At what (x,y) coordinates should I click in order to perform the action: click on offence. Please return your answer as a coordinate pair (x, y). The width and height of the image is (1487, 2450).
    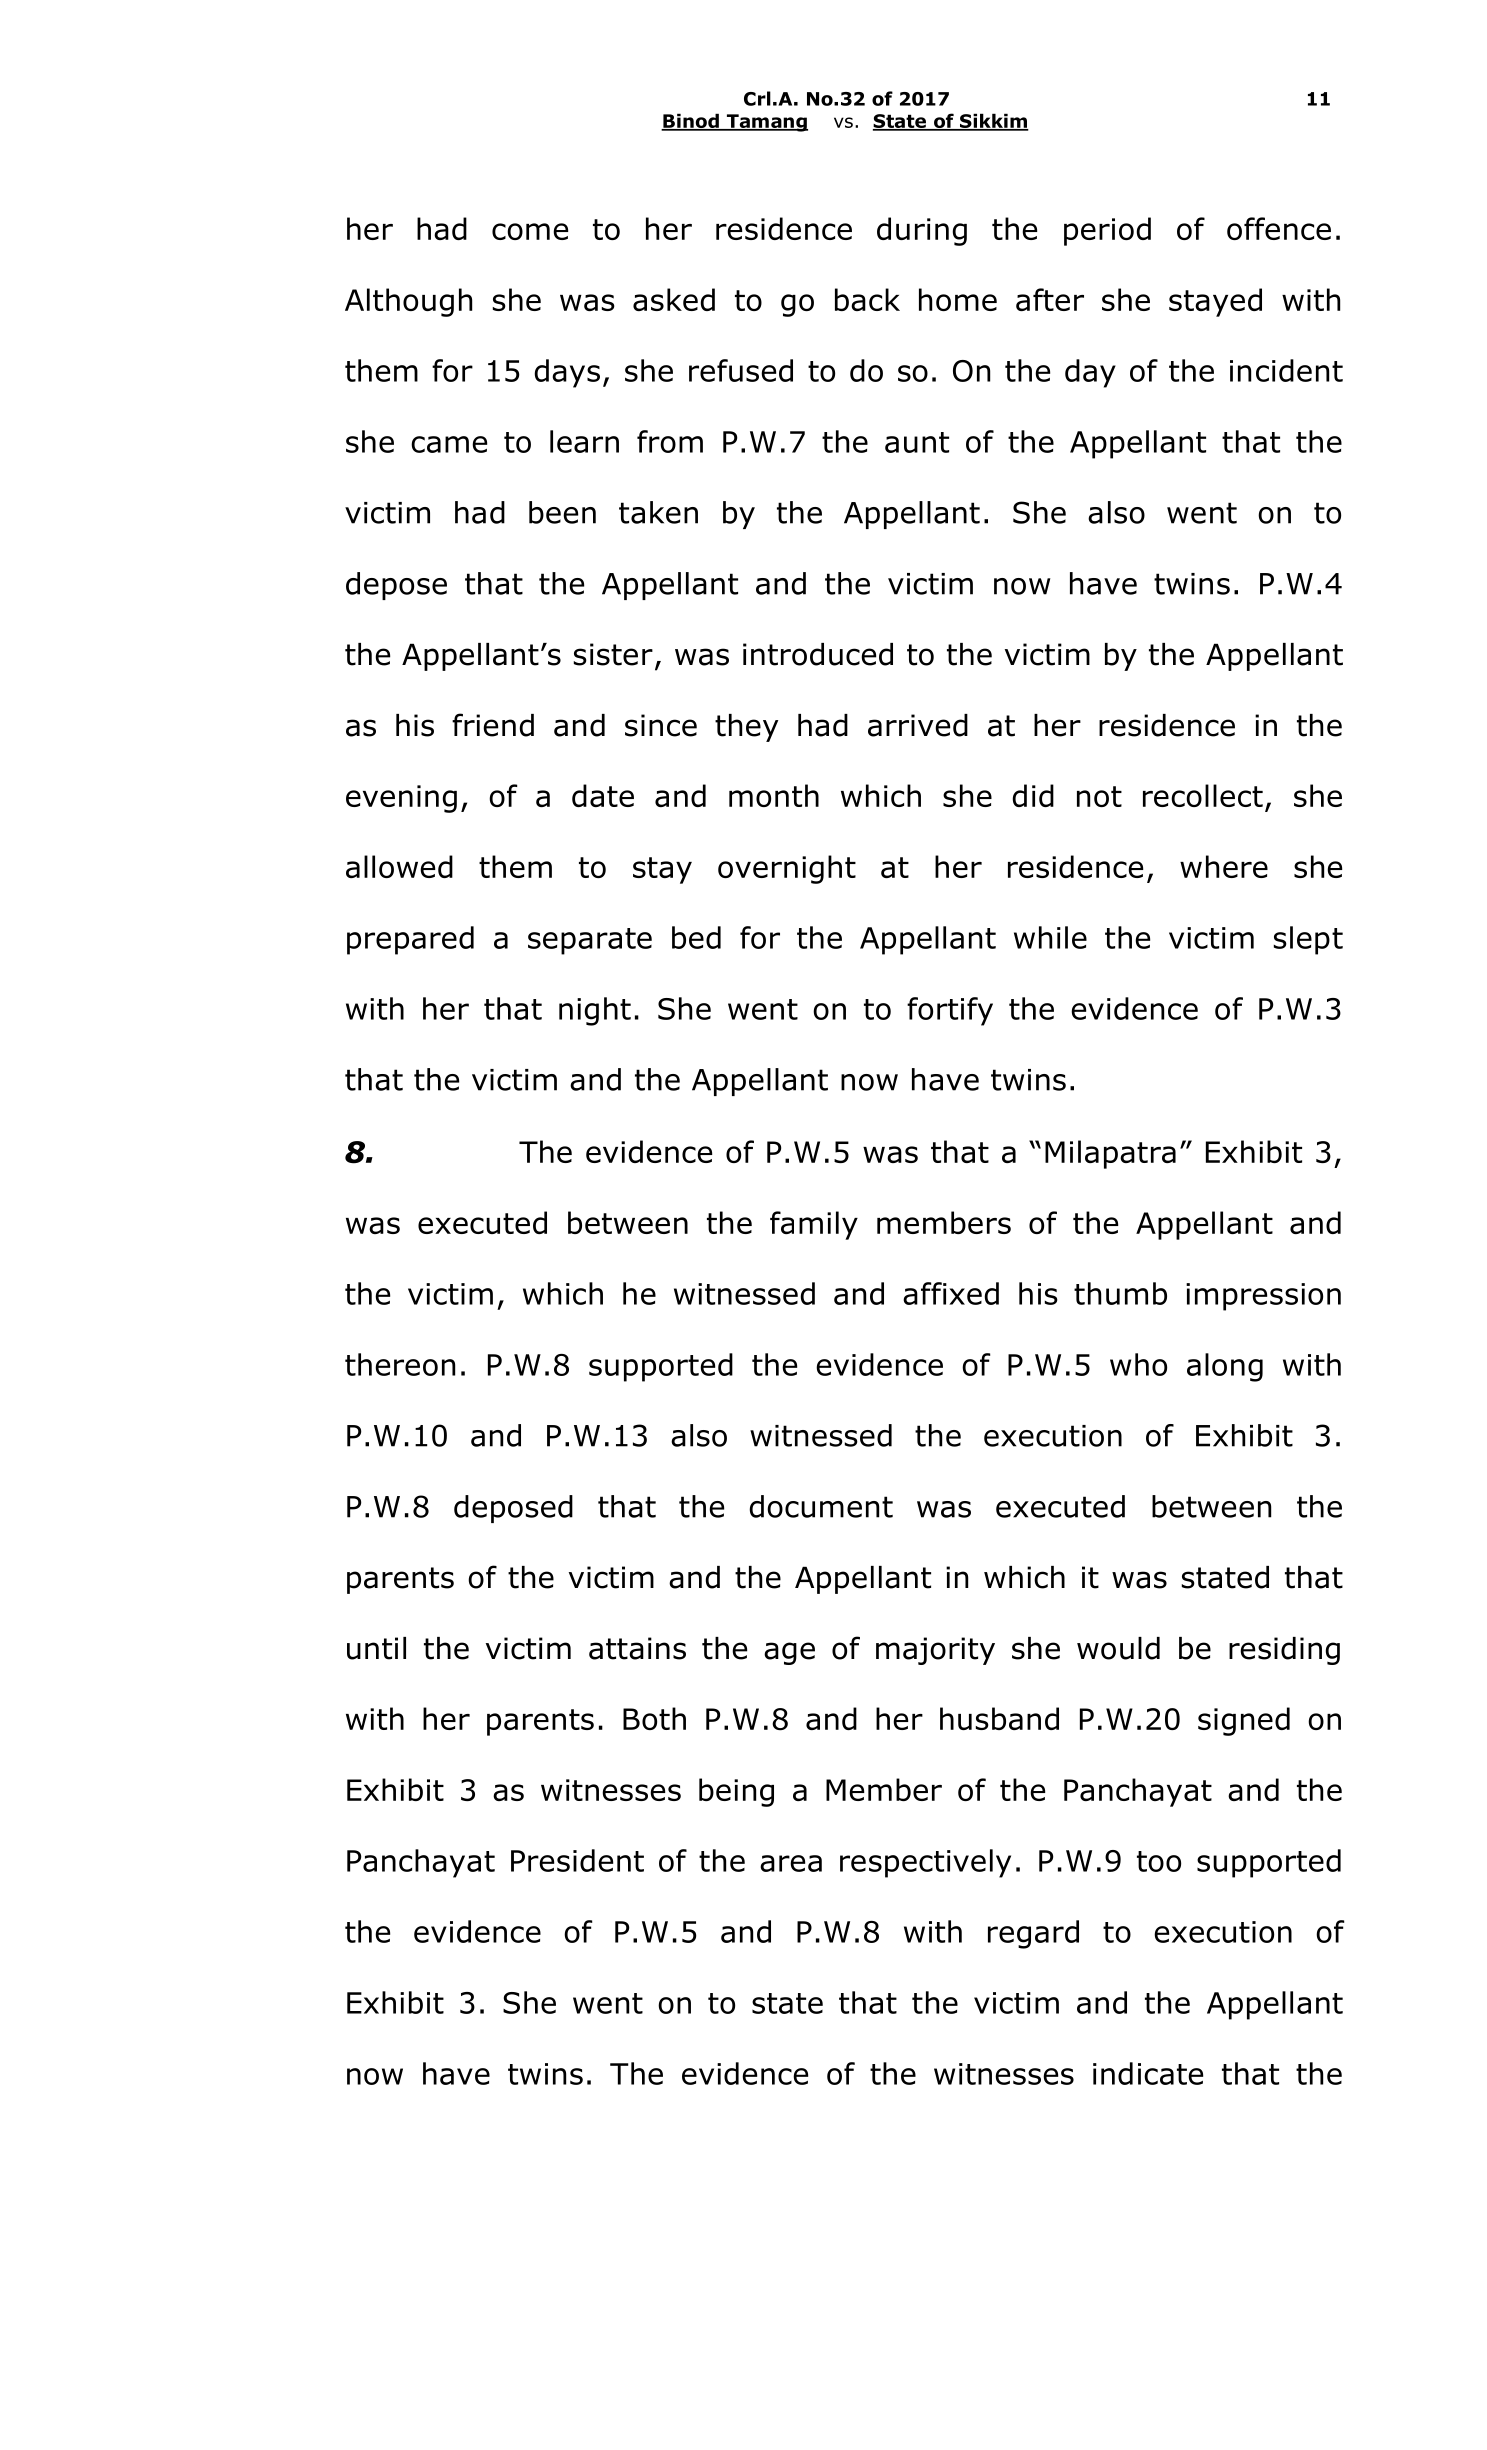
    Looking at the image, I should click on (1279, 228).
